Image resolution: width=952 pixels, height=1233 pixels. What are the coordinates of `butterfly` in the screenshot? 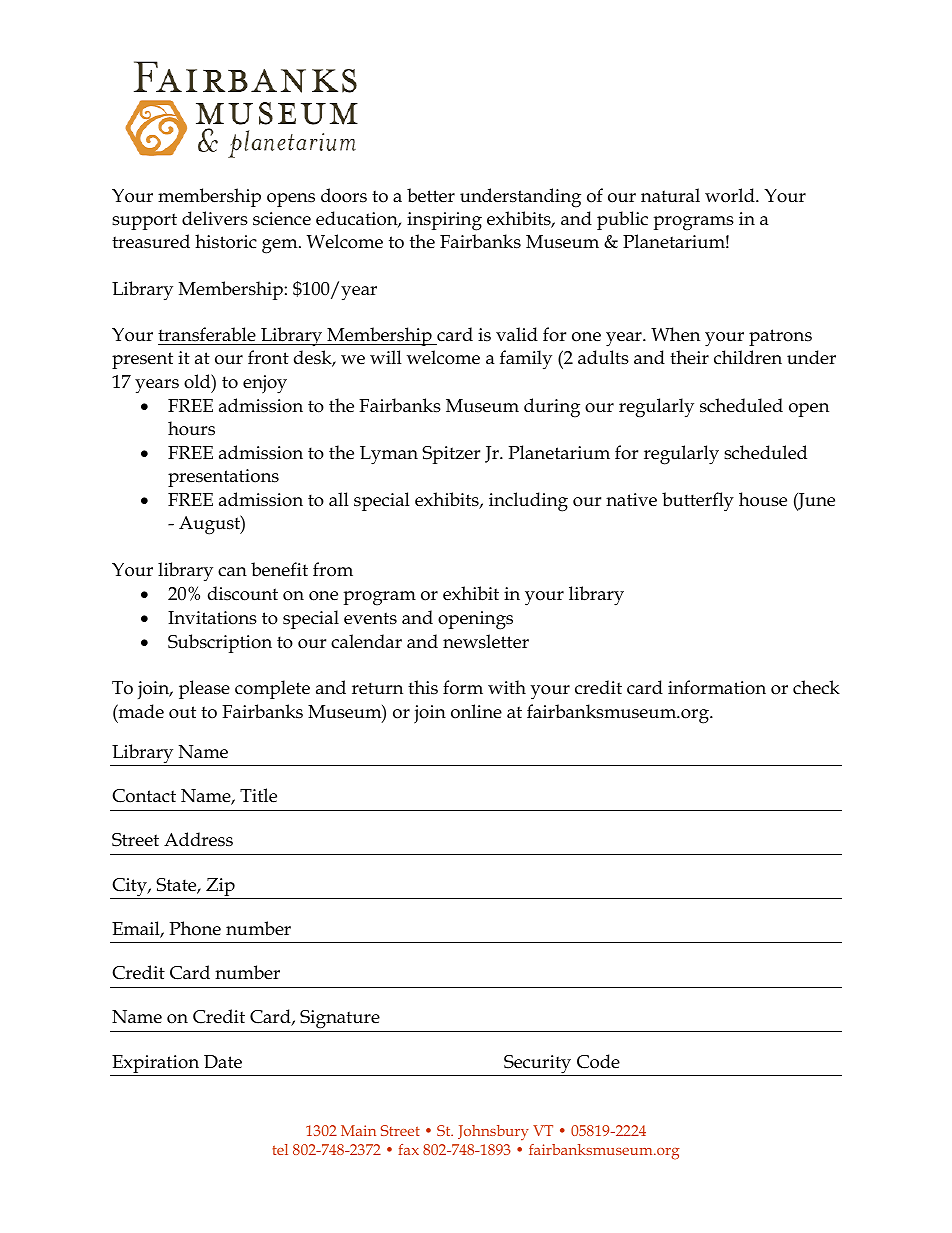 It's located at (698, 502).
